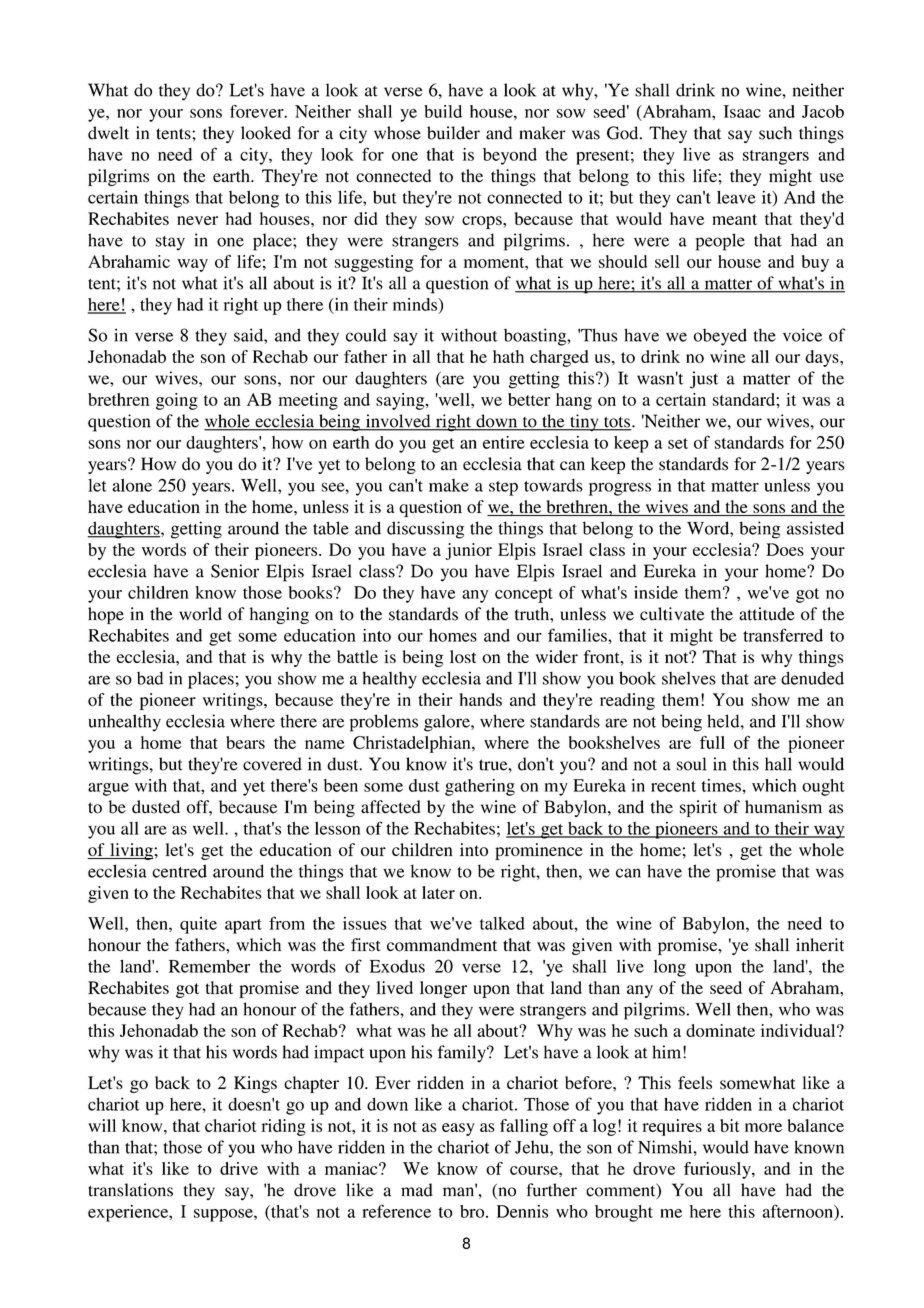  What do you see at coordinates (698, 808) in the screenshot?
I see `spirit` at bounding box center [698, 808].
